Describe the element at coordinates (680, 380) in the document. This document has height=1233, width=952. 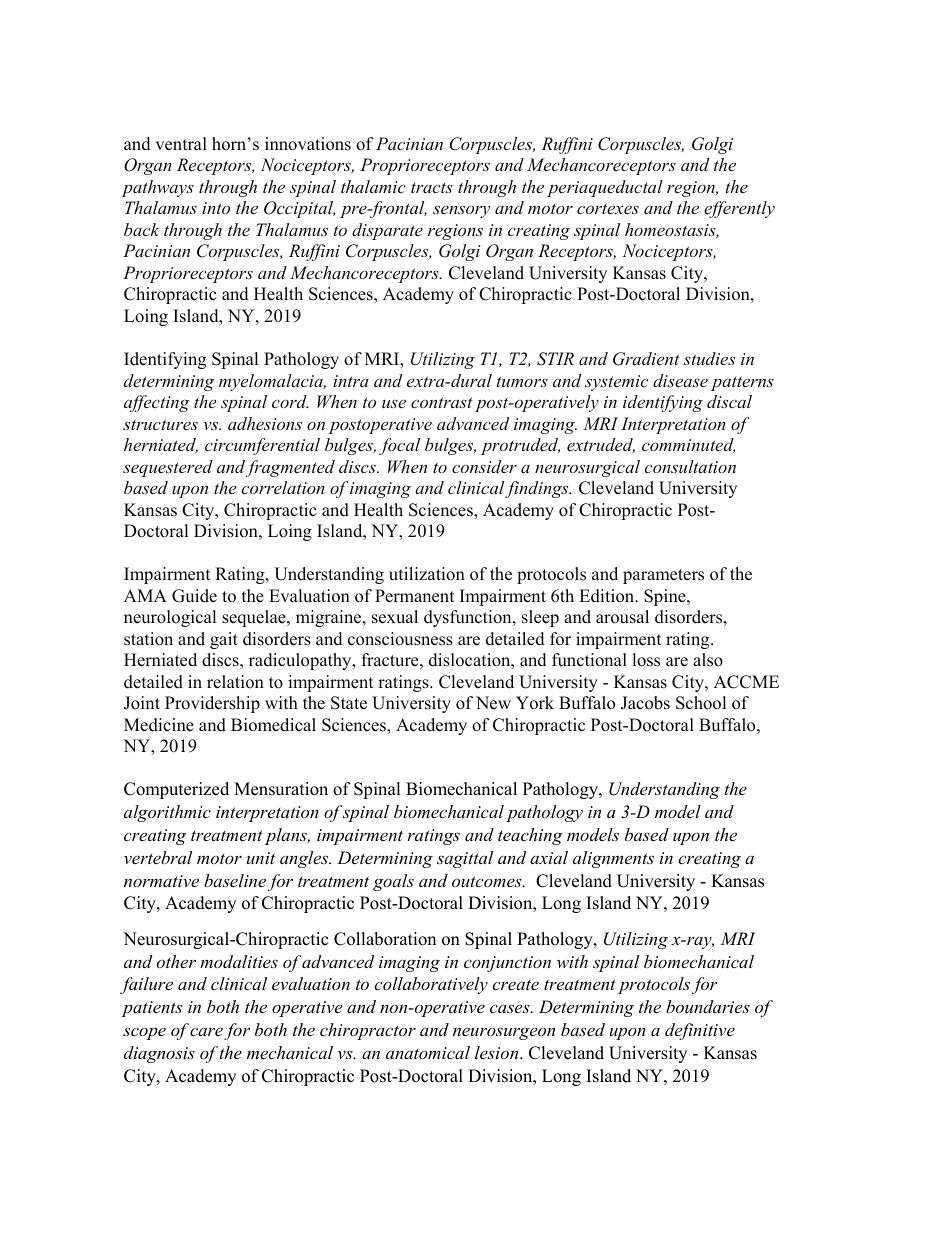
I see `disease` at that location.
